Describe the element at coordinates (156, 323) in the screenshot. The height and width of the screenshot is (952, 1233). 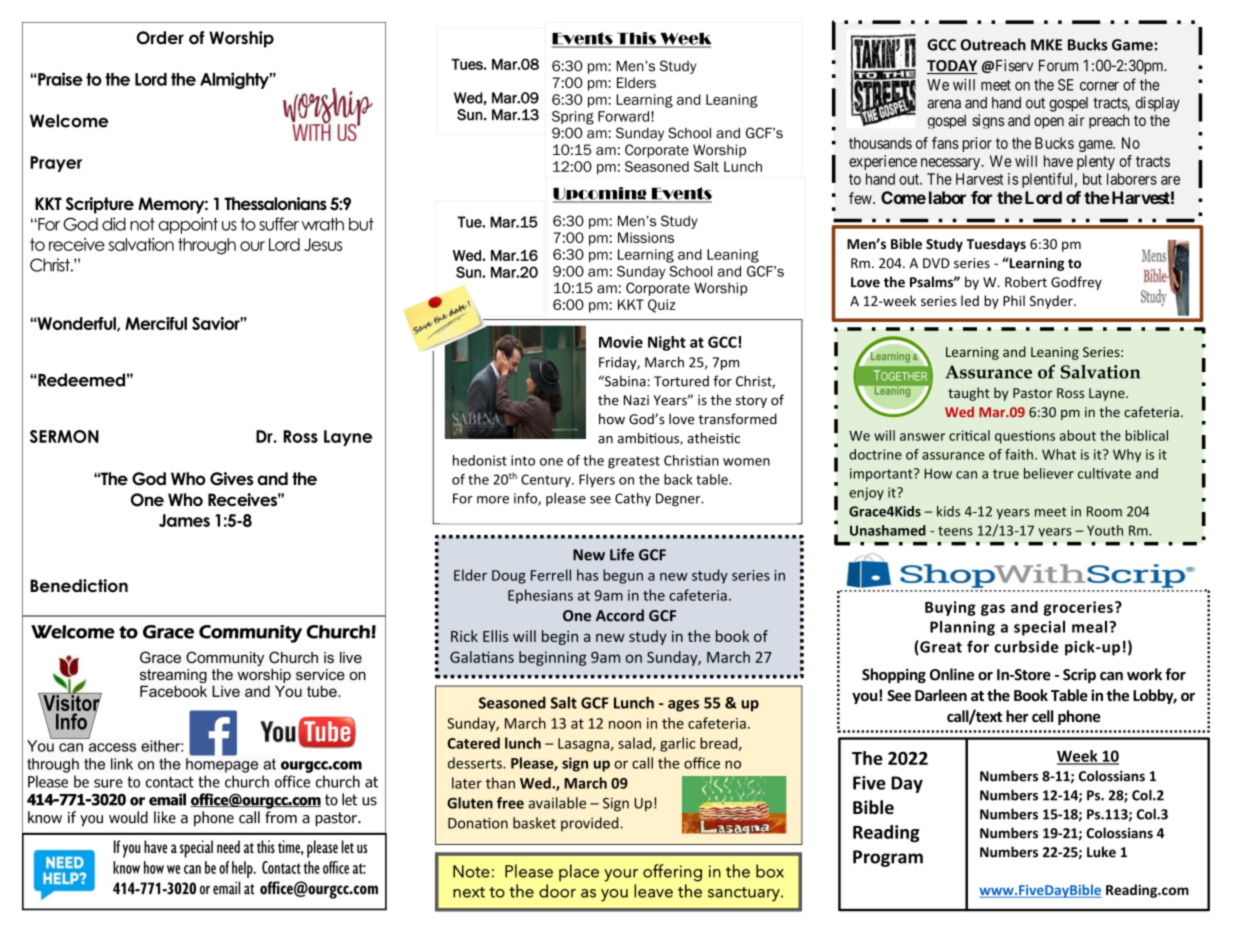
I see `Merciful` at that location.
